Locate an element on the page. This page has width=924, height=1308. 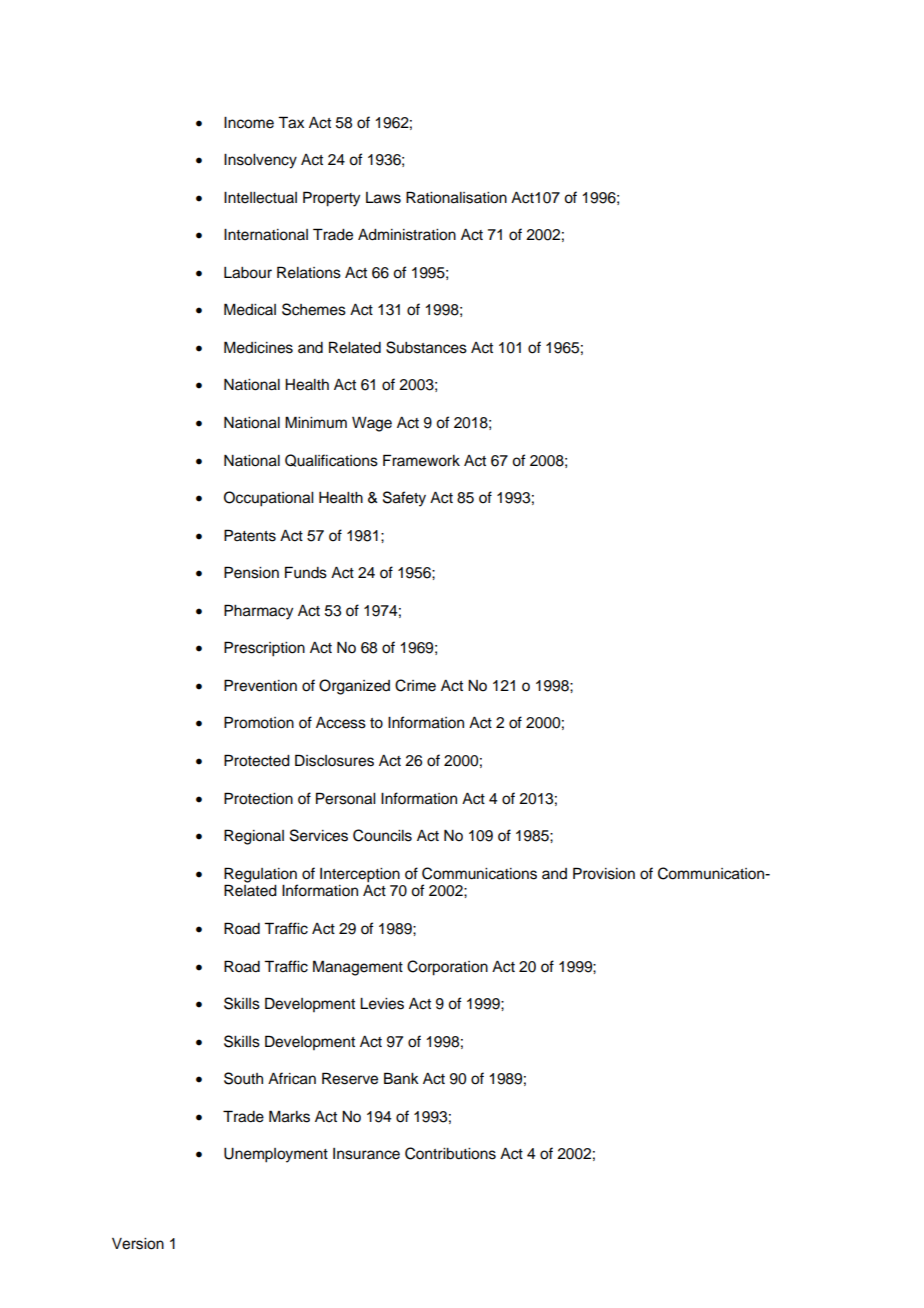
Crime is located at coordinates (415, 685).
